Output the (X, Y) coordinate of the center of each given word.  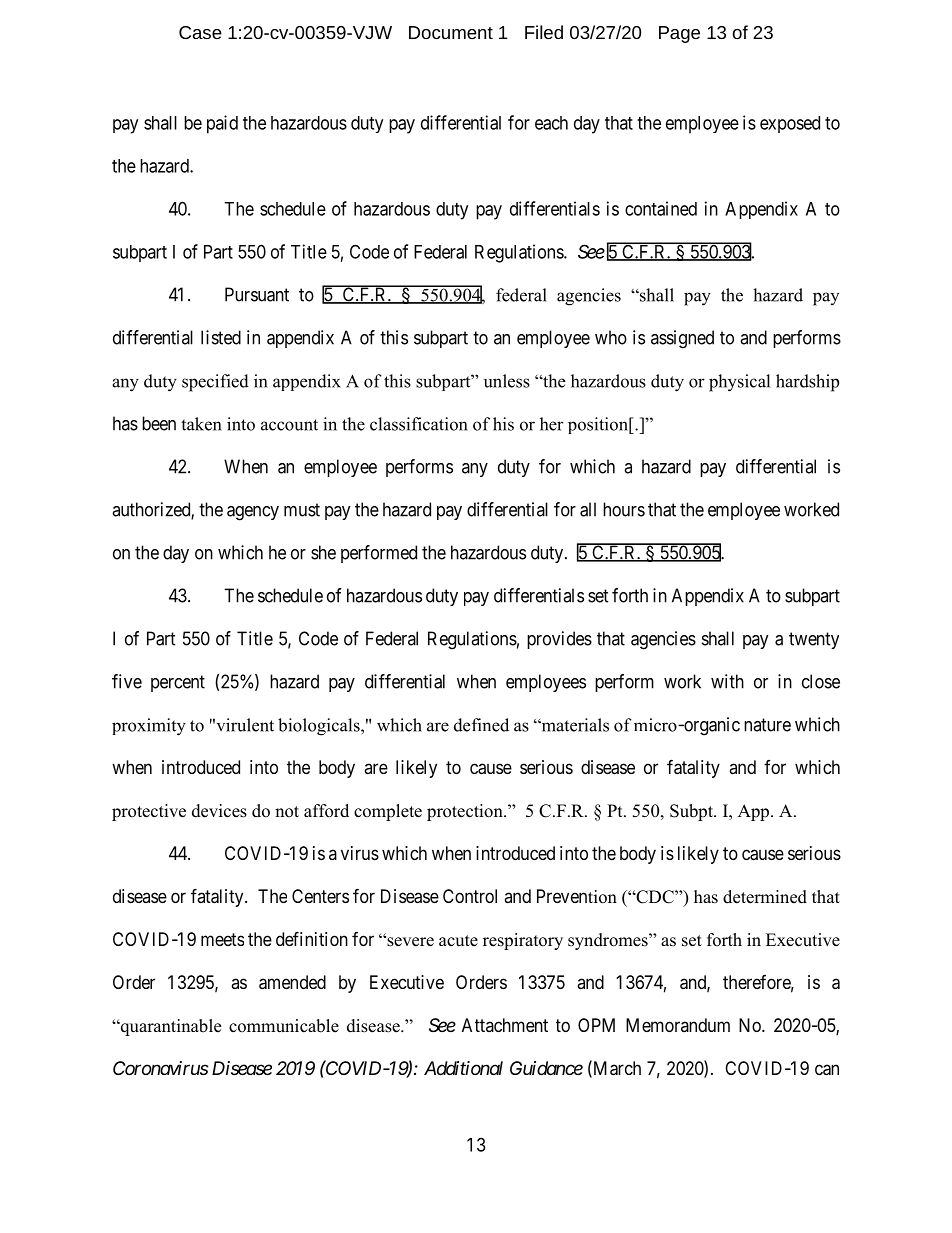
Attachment (505, 1025)
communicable (284, 1026)
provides (559, 640)
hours (624, 509)
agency (253, 513)
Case (200, 32)
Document (451, 32)
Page (679, 34)
